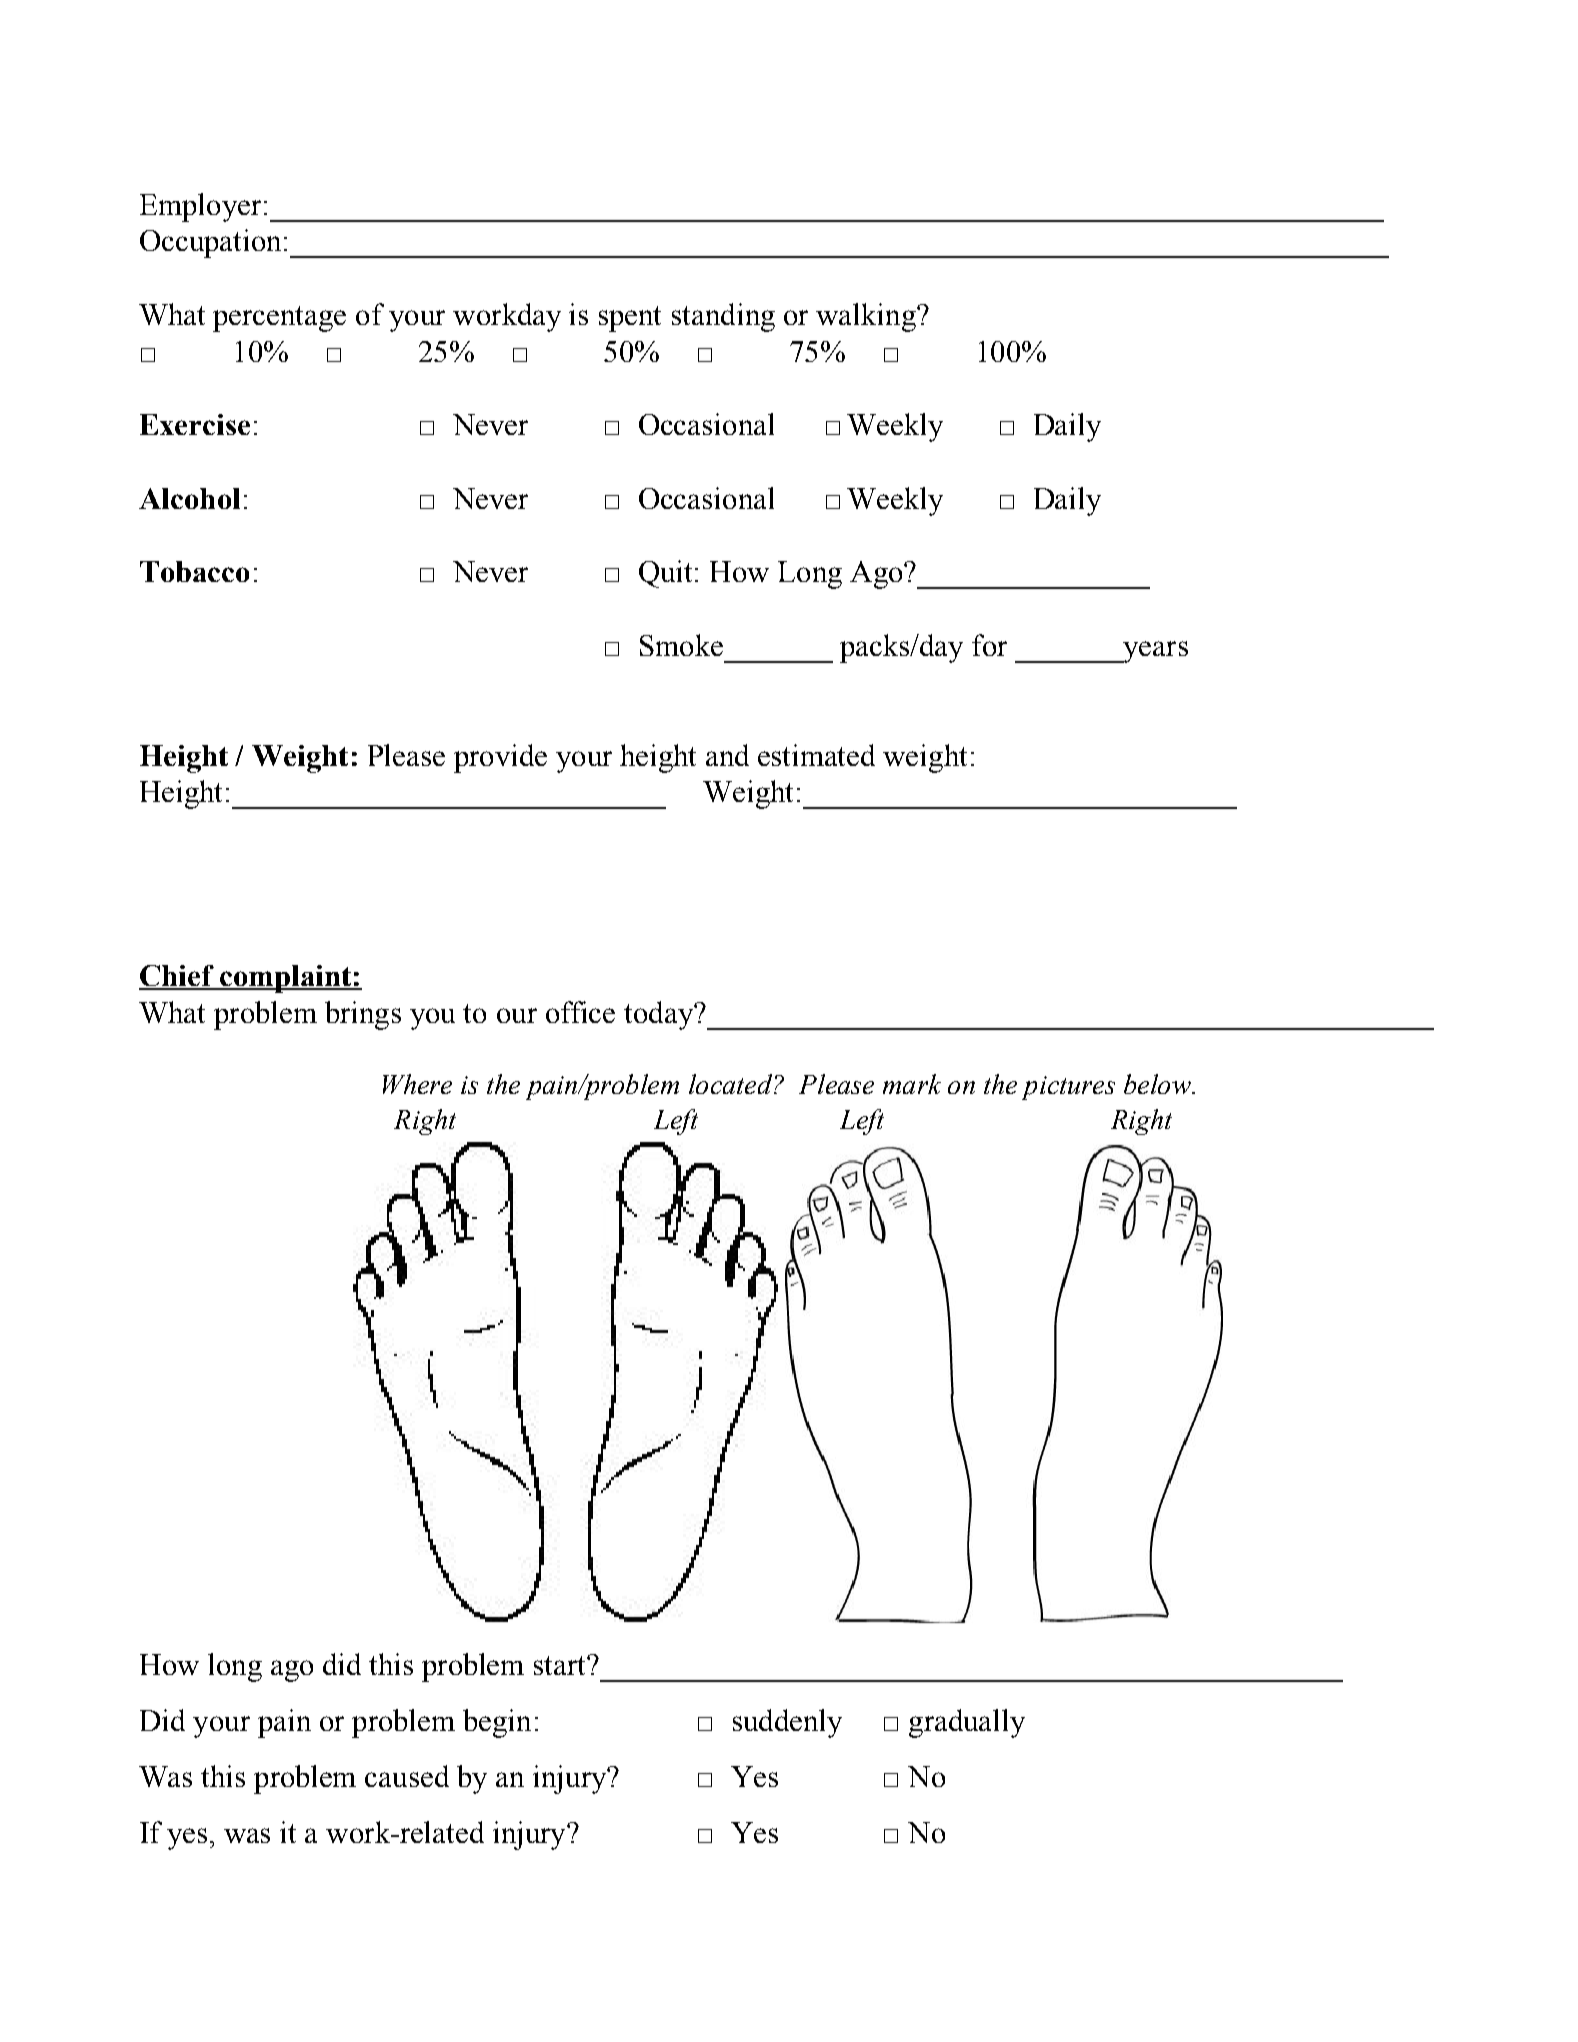 Image resolution: width=1578 pixels, height=2042 pixels. What do you see at coordinates (417, 1084) in the screenshot?
I see `Where` at bounding box center [417, 1084].
